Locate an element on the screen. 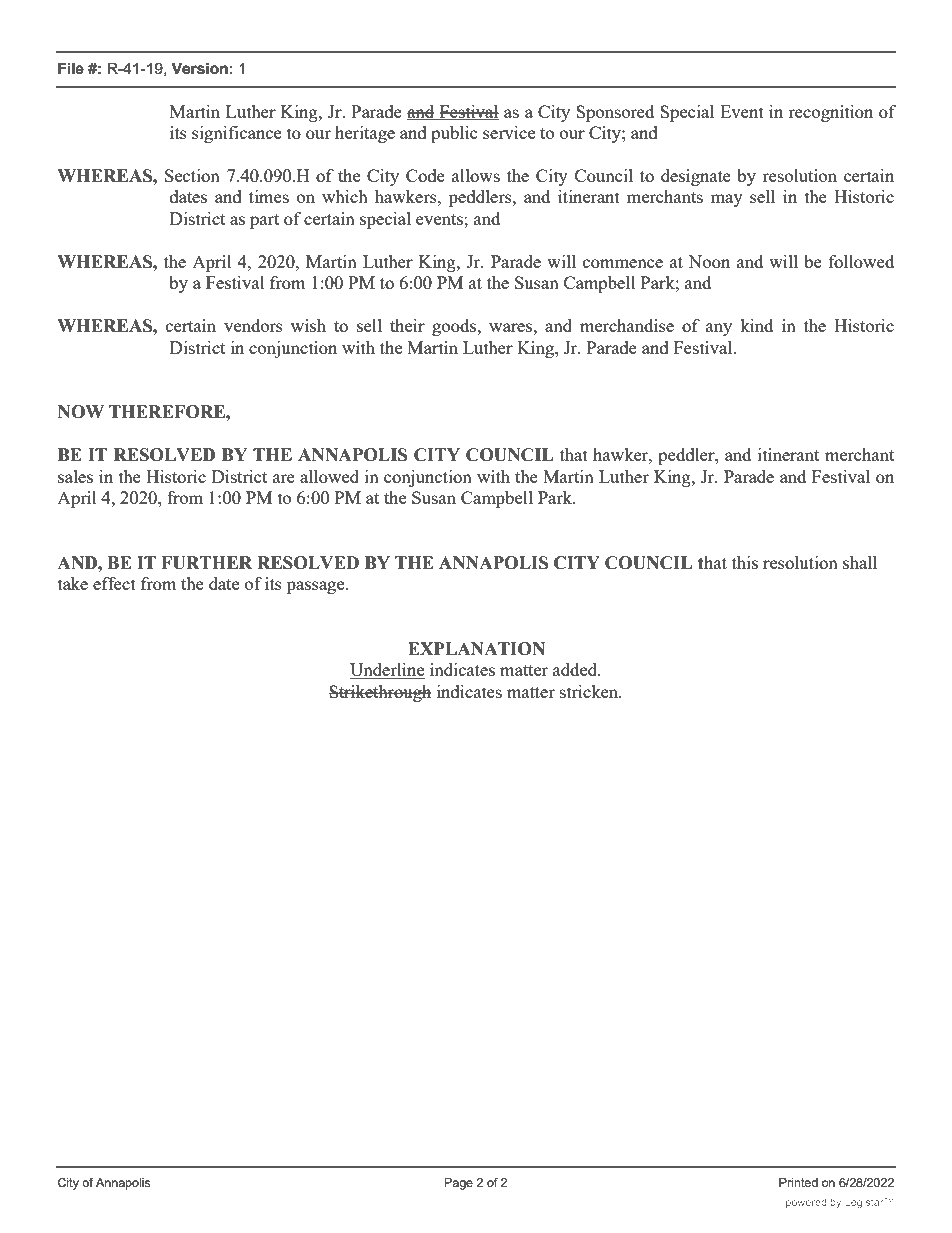  Page is located at coordinates (459, 1184).
